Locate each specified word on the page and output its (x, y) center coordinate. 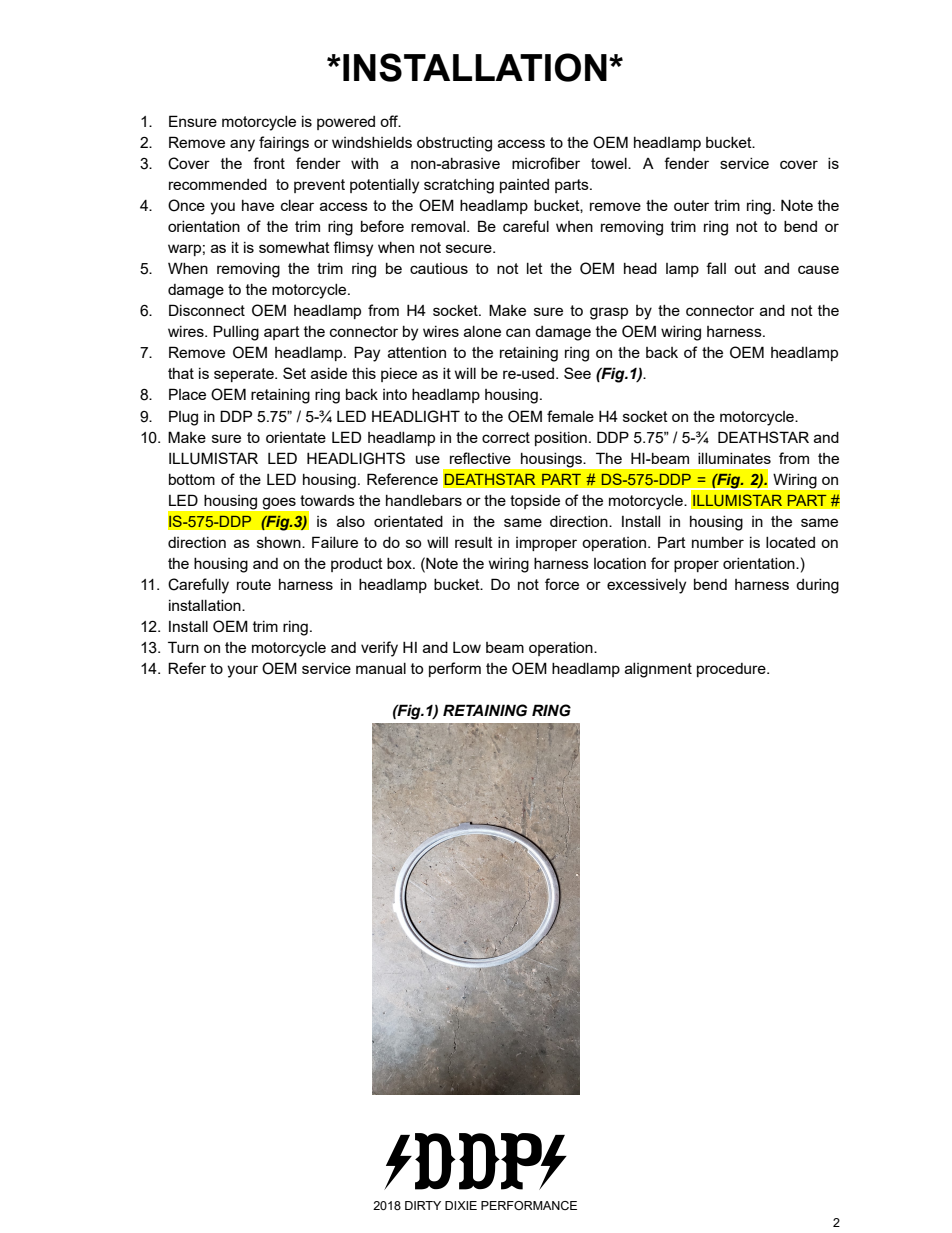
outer (691, 205)
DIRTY (423, 1205)
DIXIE (461, 1205)
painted (524, 186)
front (269, 163)
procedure (732, 670)
